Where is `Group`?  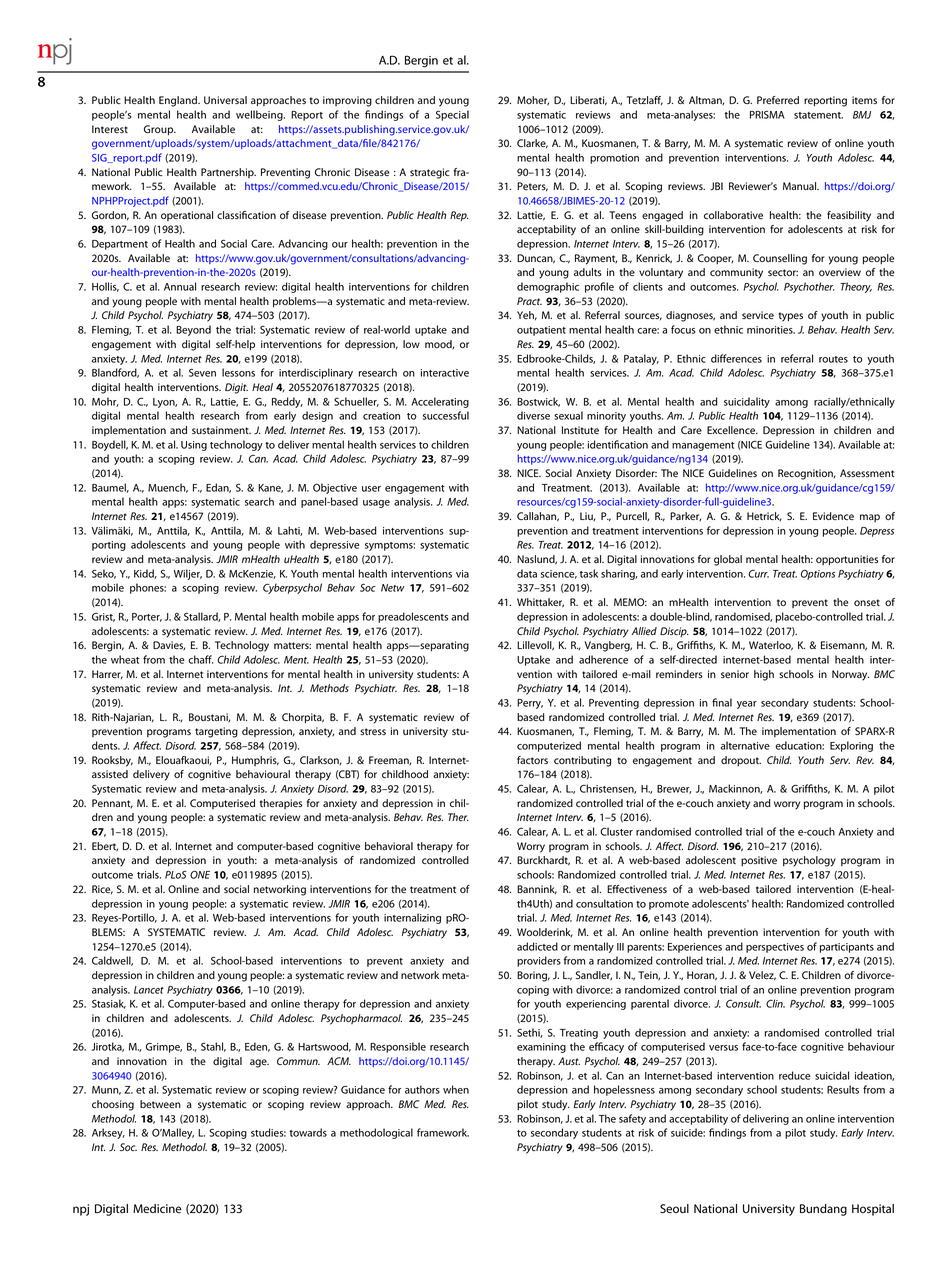 Group is located at coordinates (160, 130).
